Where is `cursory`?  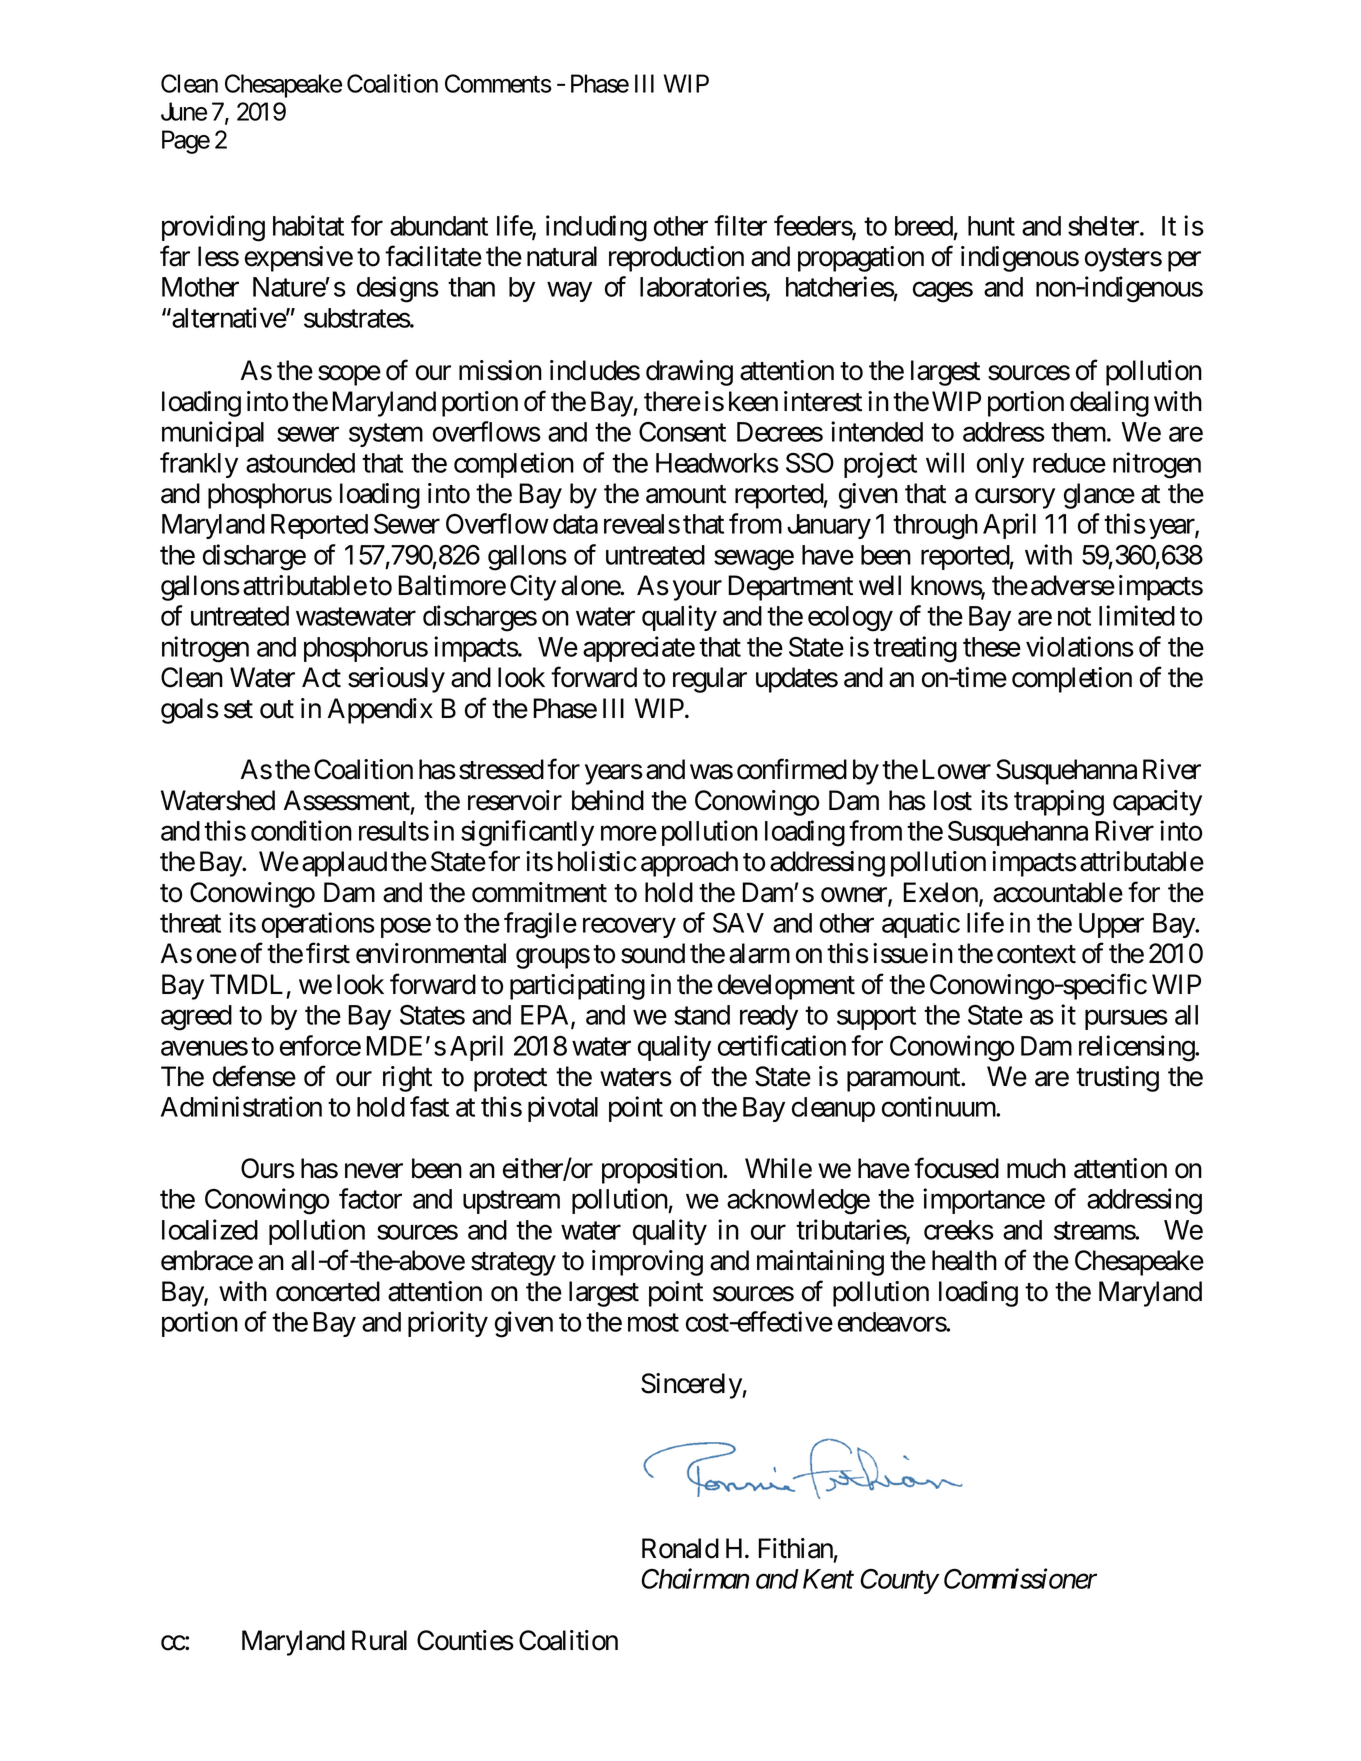 cursory is located at coordinates (1015, 498).
